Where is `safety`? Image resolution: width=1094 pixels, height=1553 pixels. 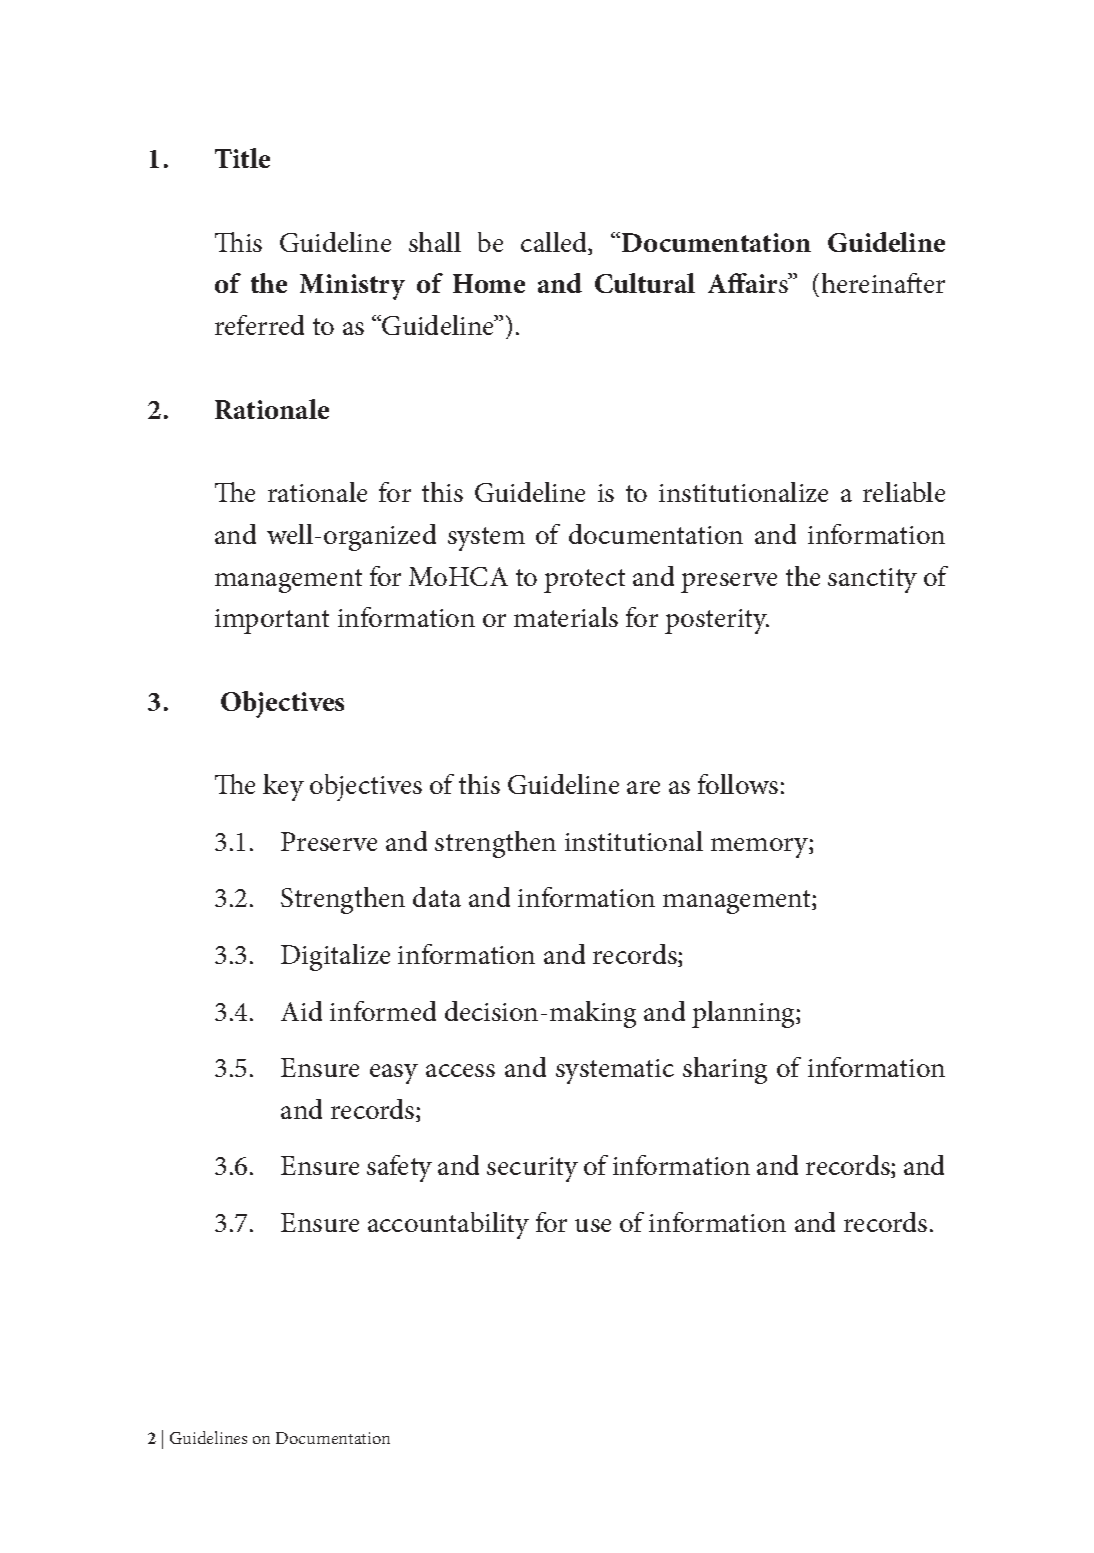
safety is located at coordinates (399, 1168).
